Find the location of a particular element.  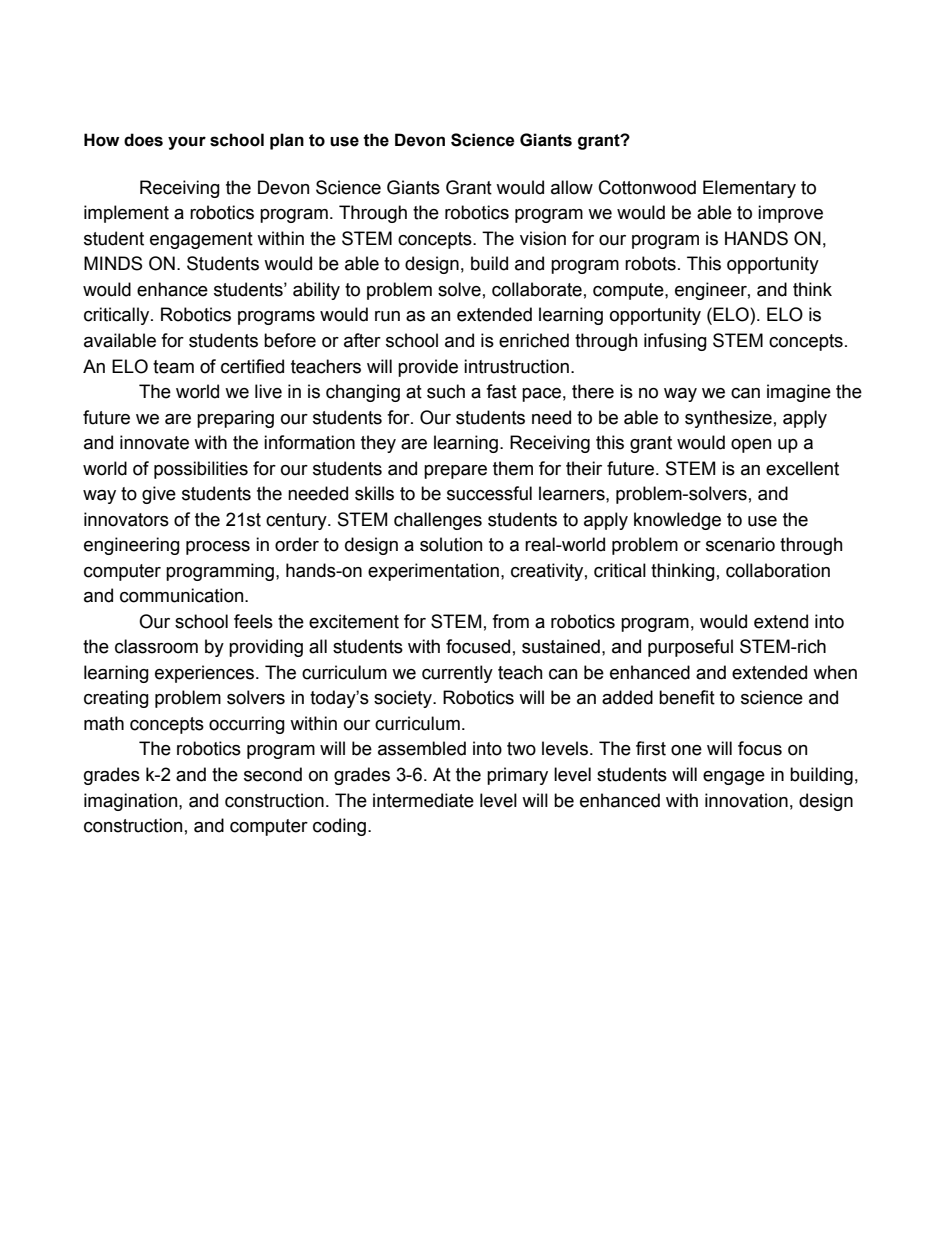

prepare is located at coordinates (455, 472).
